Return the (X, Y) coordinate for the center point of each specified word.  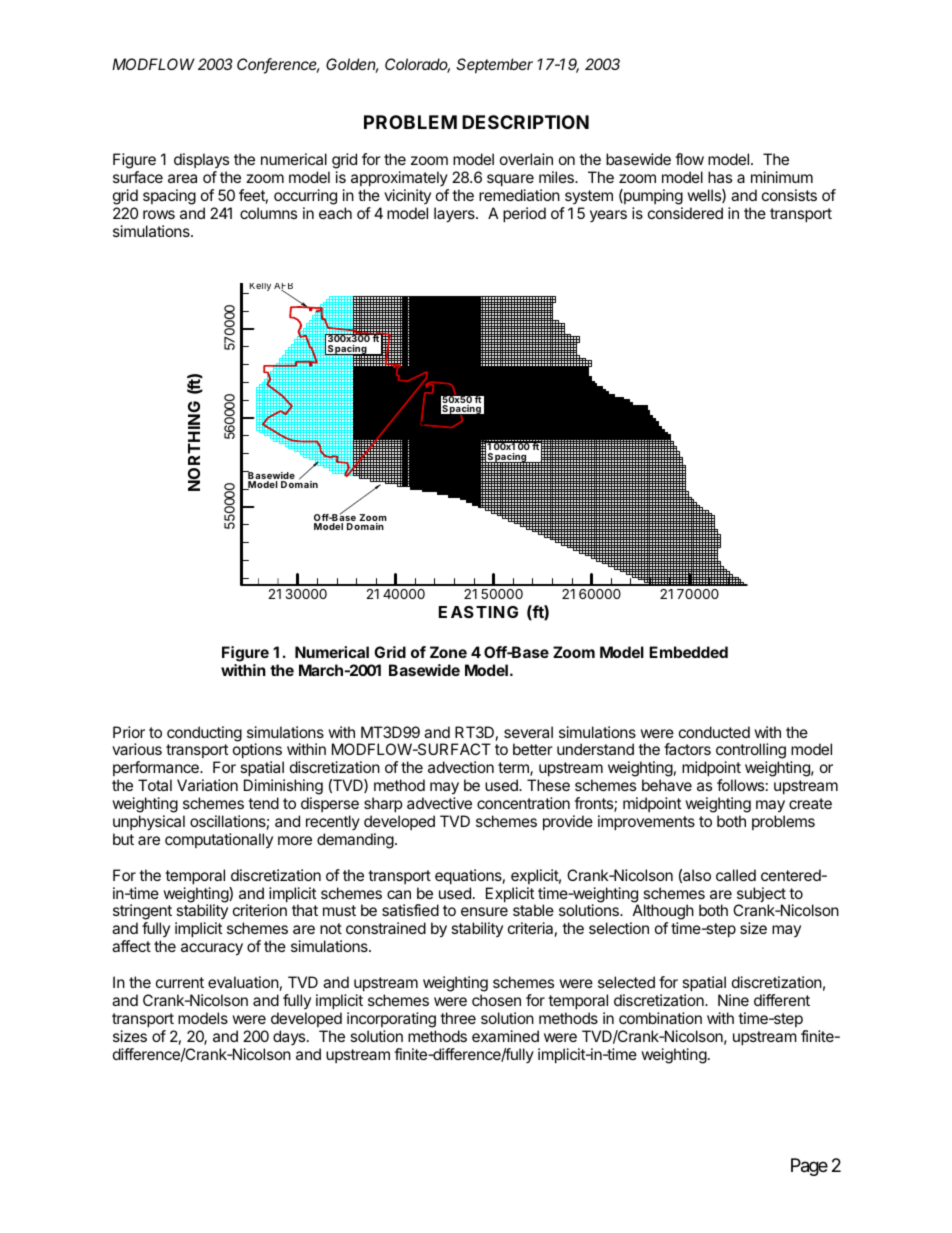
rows (159, 214)
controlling (751, 752)
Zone (448, 652)
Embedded (688, 652)
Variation (207, 785)
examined (505, 1036)
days (290, 1037)
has (720, 177)
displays (201, 162)
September (494, 65)
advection (461, 767)
